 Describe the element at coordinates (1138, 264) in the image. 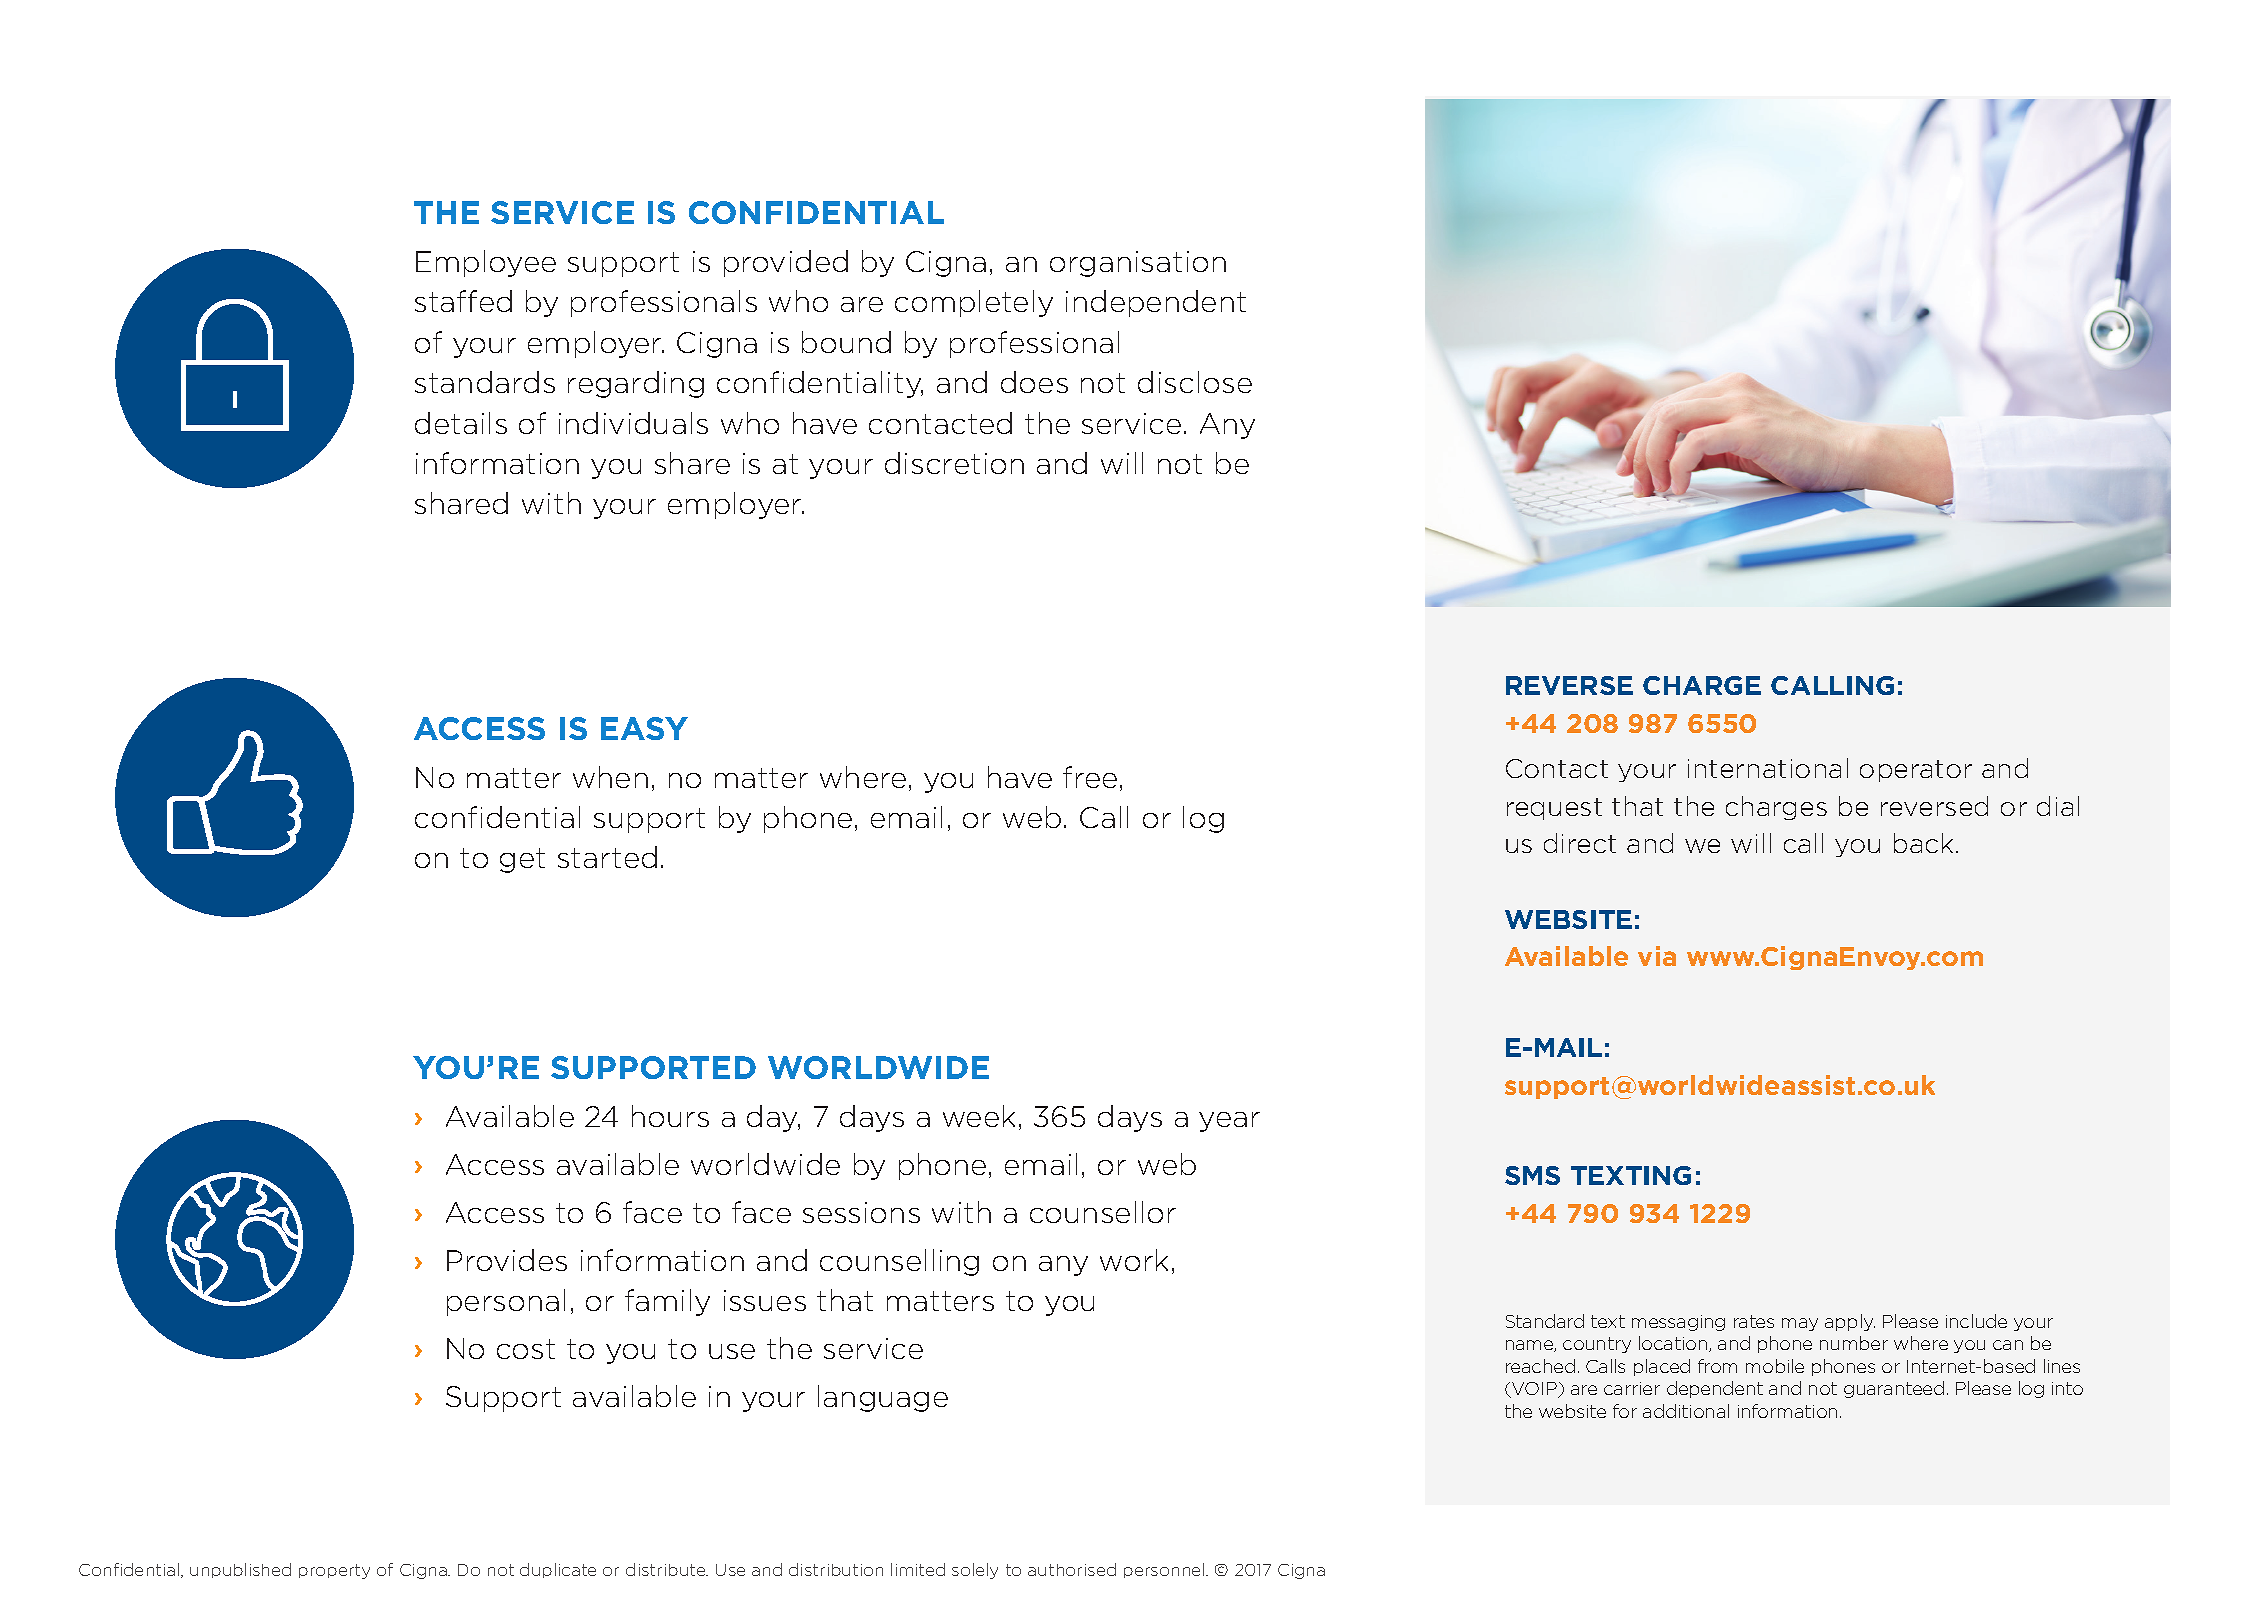

I see `organisation` at that location.
